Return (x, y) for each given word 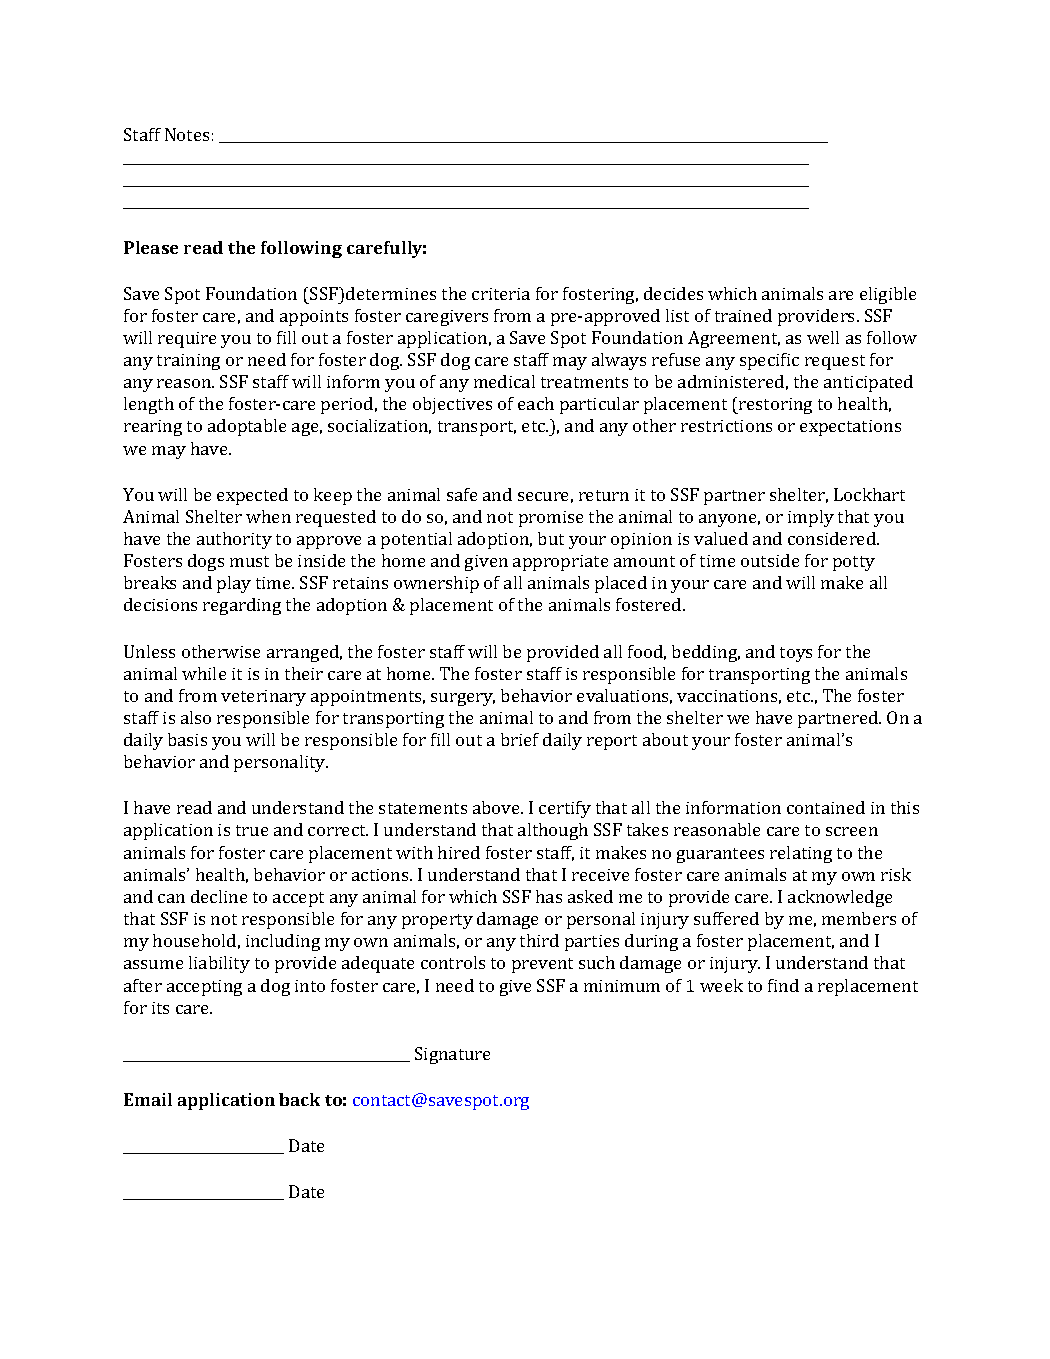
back (299, 1099)
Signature (452, 1055)
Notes (187, 134)
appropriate (560, 563)
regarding (242, 606)
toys (796, 654)
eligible (888, 295)
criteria (501, 294)
